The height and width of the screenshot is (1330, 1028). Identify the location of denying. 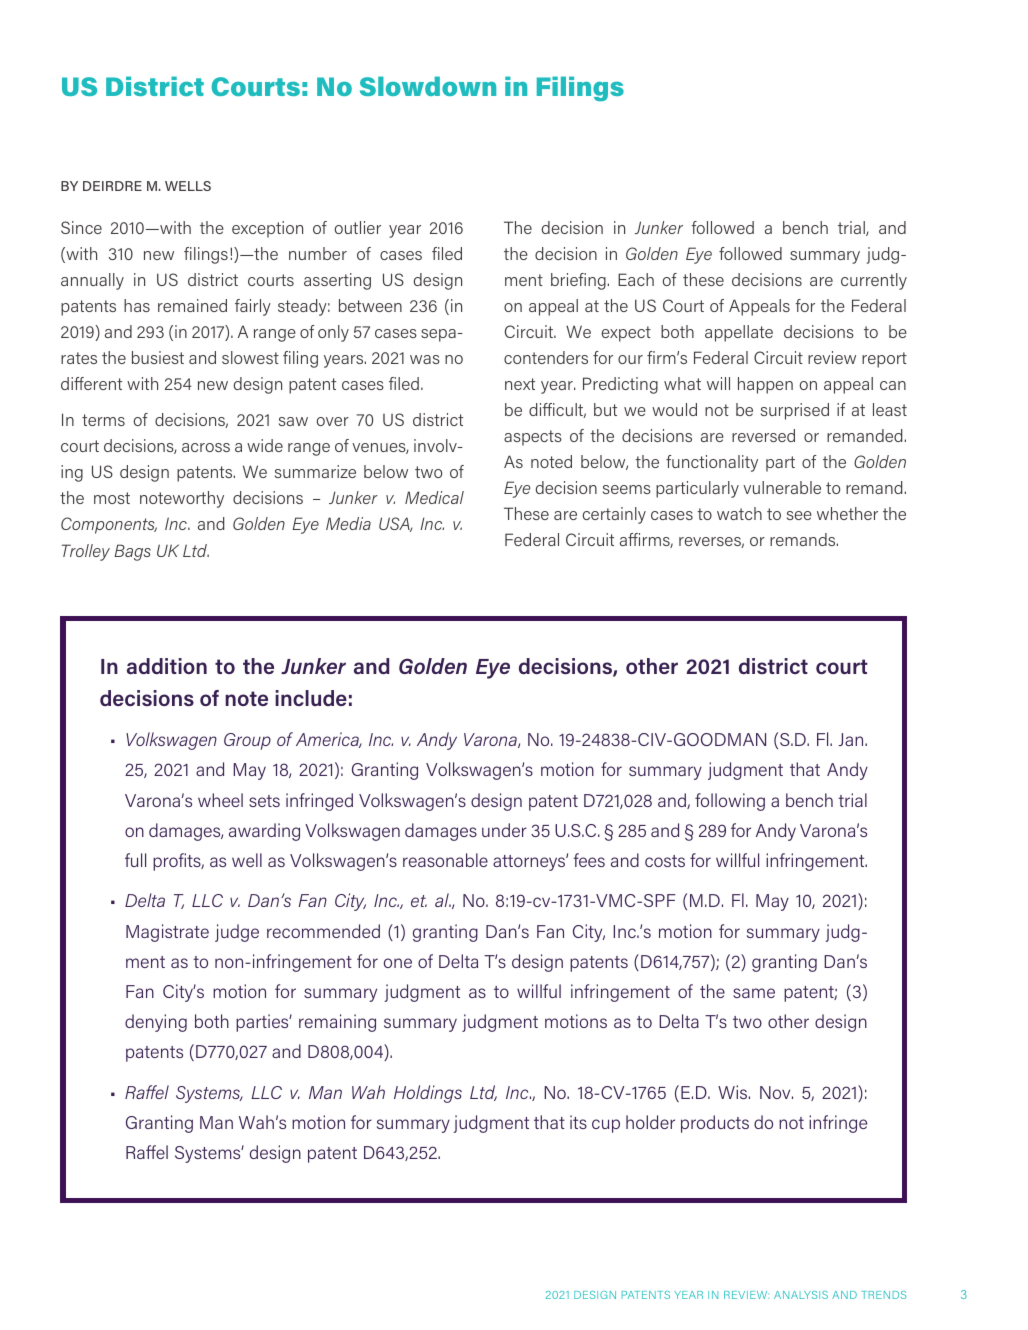
(156, 1023).
